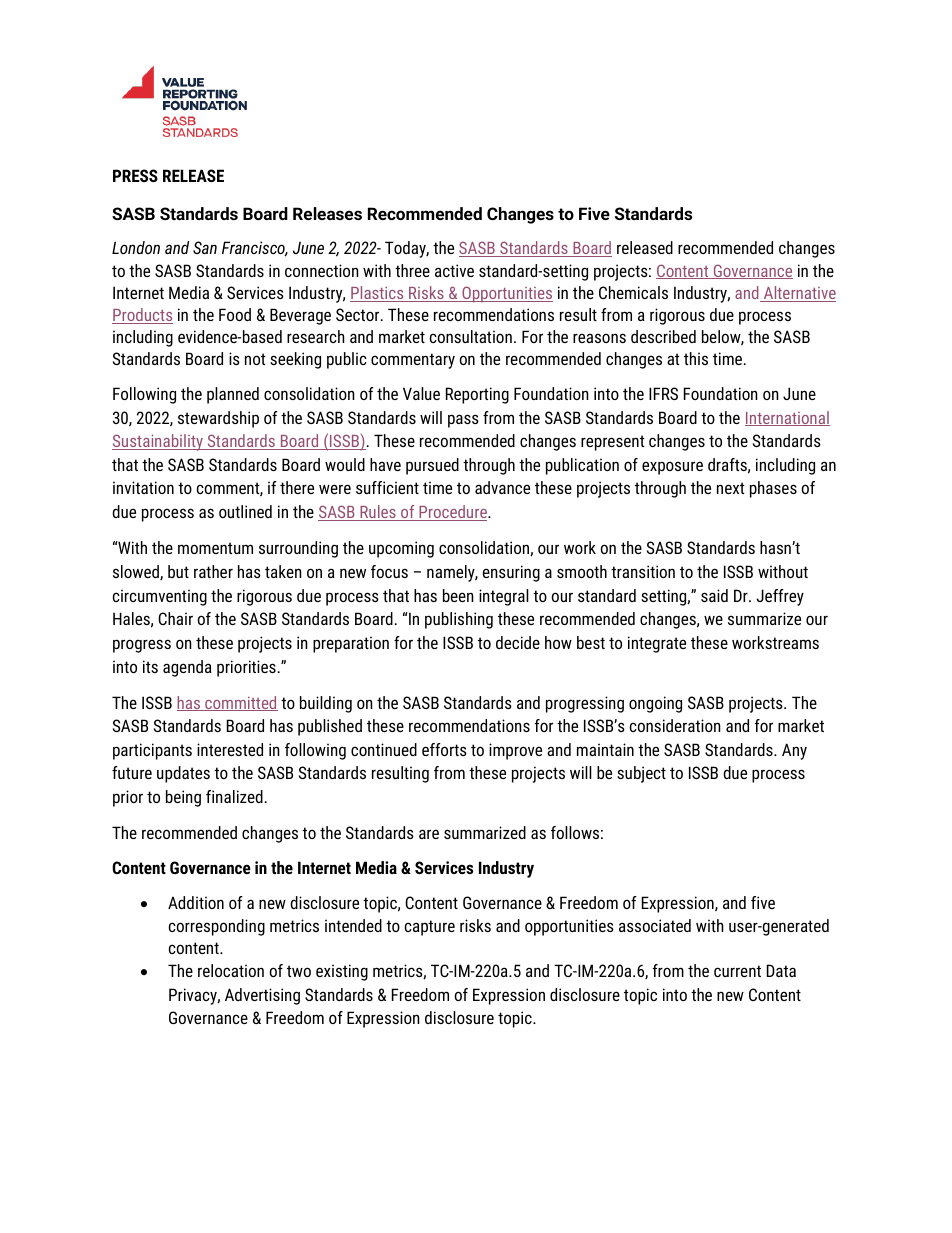 This document has height=1233, width=952. Describe the element at coordinates (463, 421) in the document. I see `pass` at that location.
